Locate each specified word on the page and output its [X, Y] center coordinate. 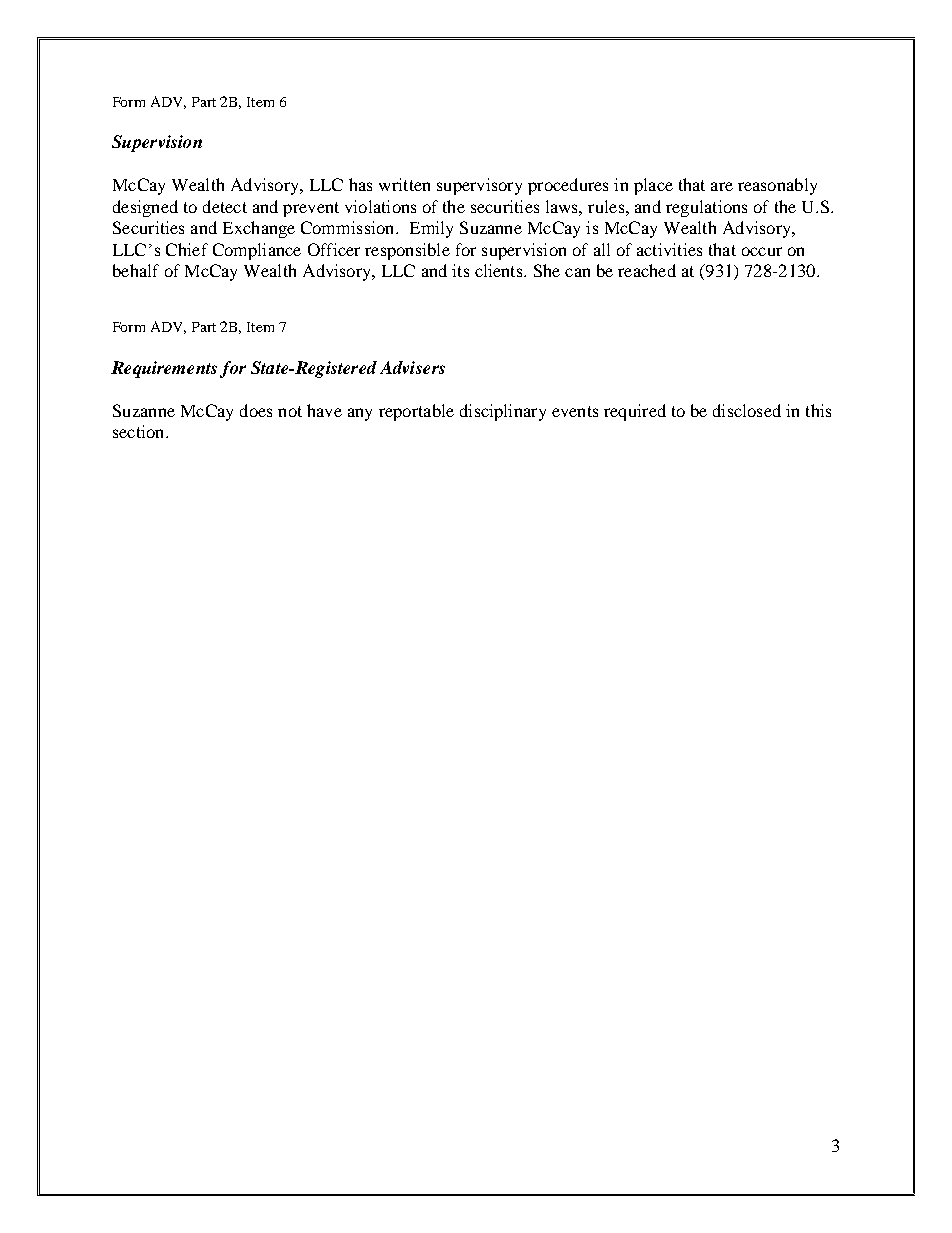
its [460, 270]
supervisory [479, 186]
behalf [136, 270]
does [256, 410]
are [722, 186]
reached [647, 270]
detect [225, 206]
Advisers [412, 367]
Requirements [164, 369]
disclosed [747, 410]
